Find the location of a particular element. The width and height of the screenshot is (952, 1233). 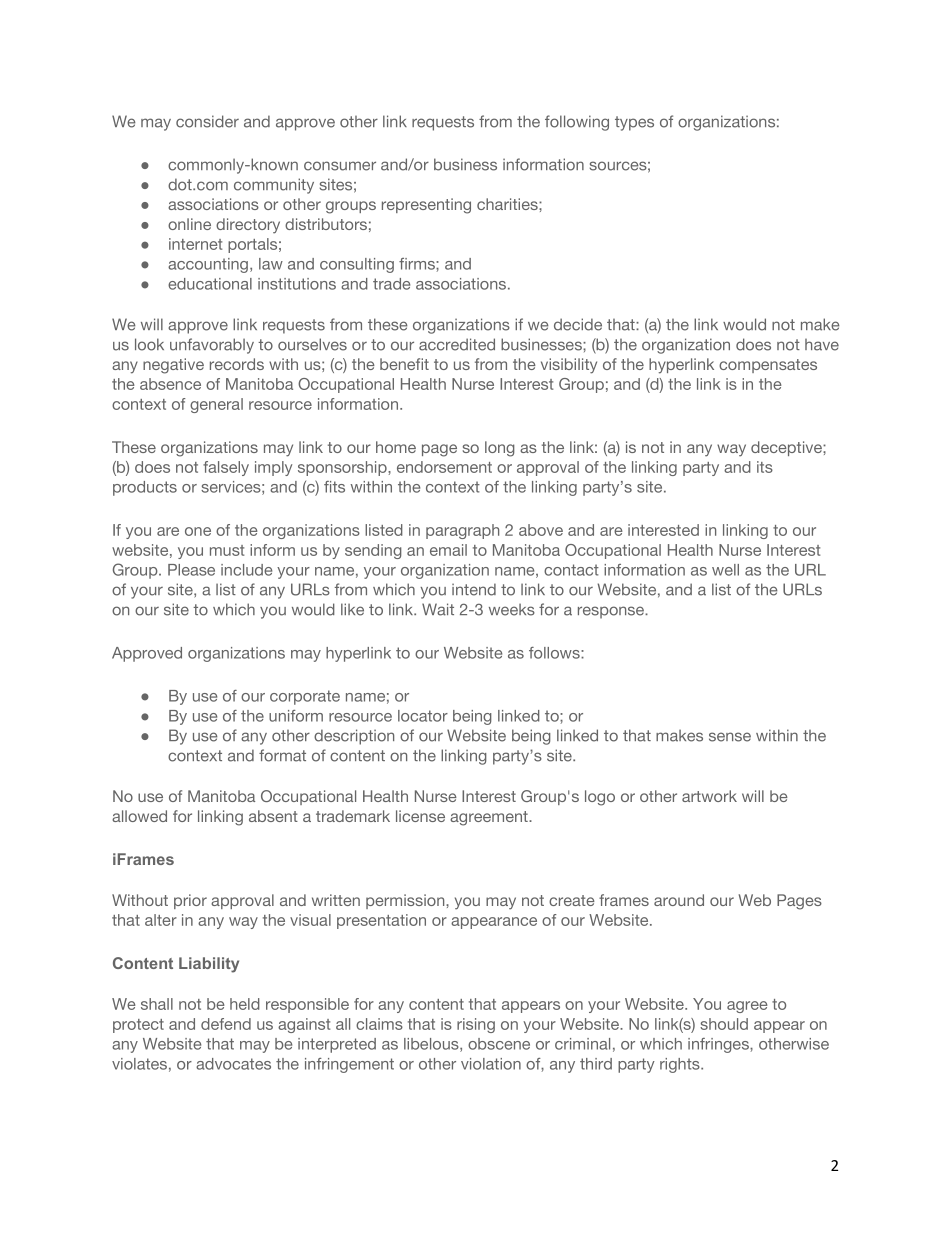

license is located at coordinates (420, 816).
